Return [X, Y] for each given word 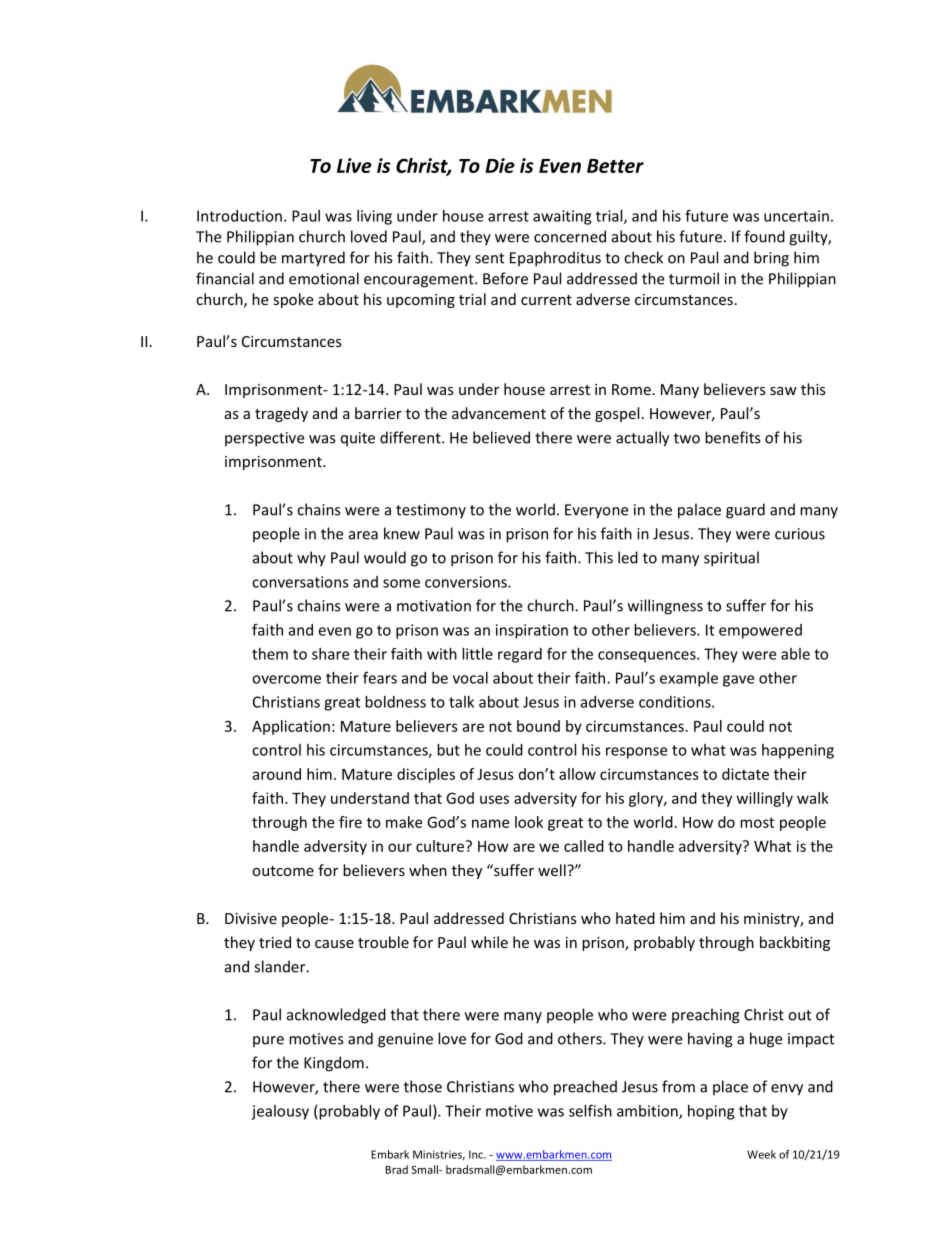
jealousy [280, 1112]
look [529, 822]
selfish [590, 1110]
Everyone [596, 511]
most [757, 822]
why [311, 559]
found [764, 236]
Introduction [239, 216]
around [276, 774]
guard [745, 511]
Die [500, 165]
